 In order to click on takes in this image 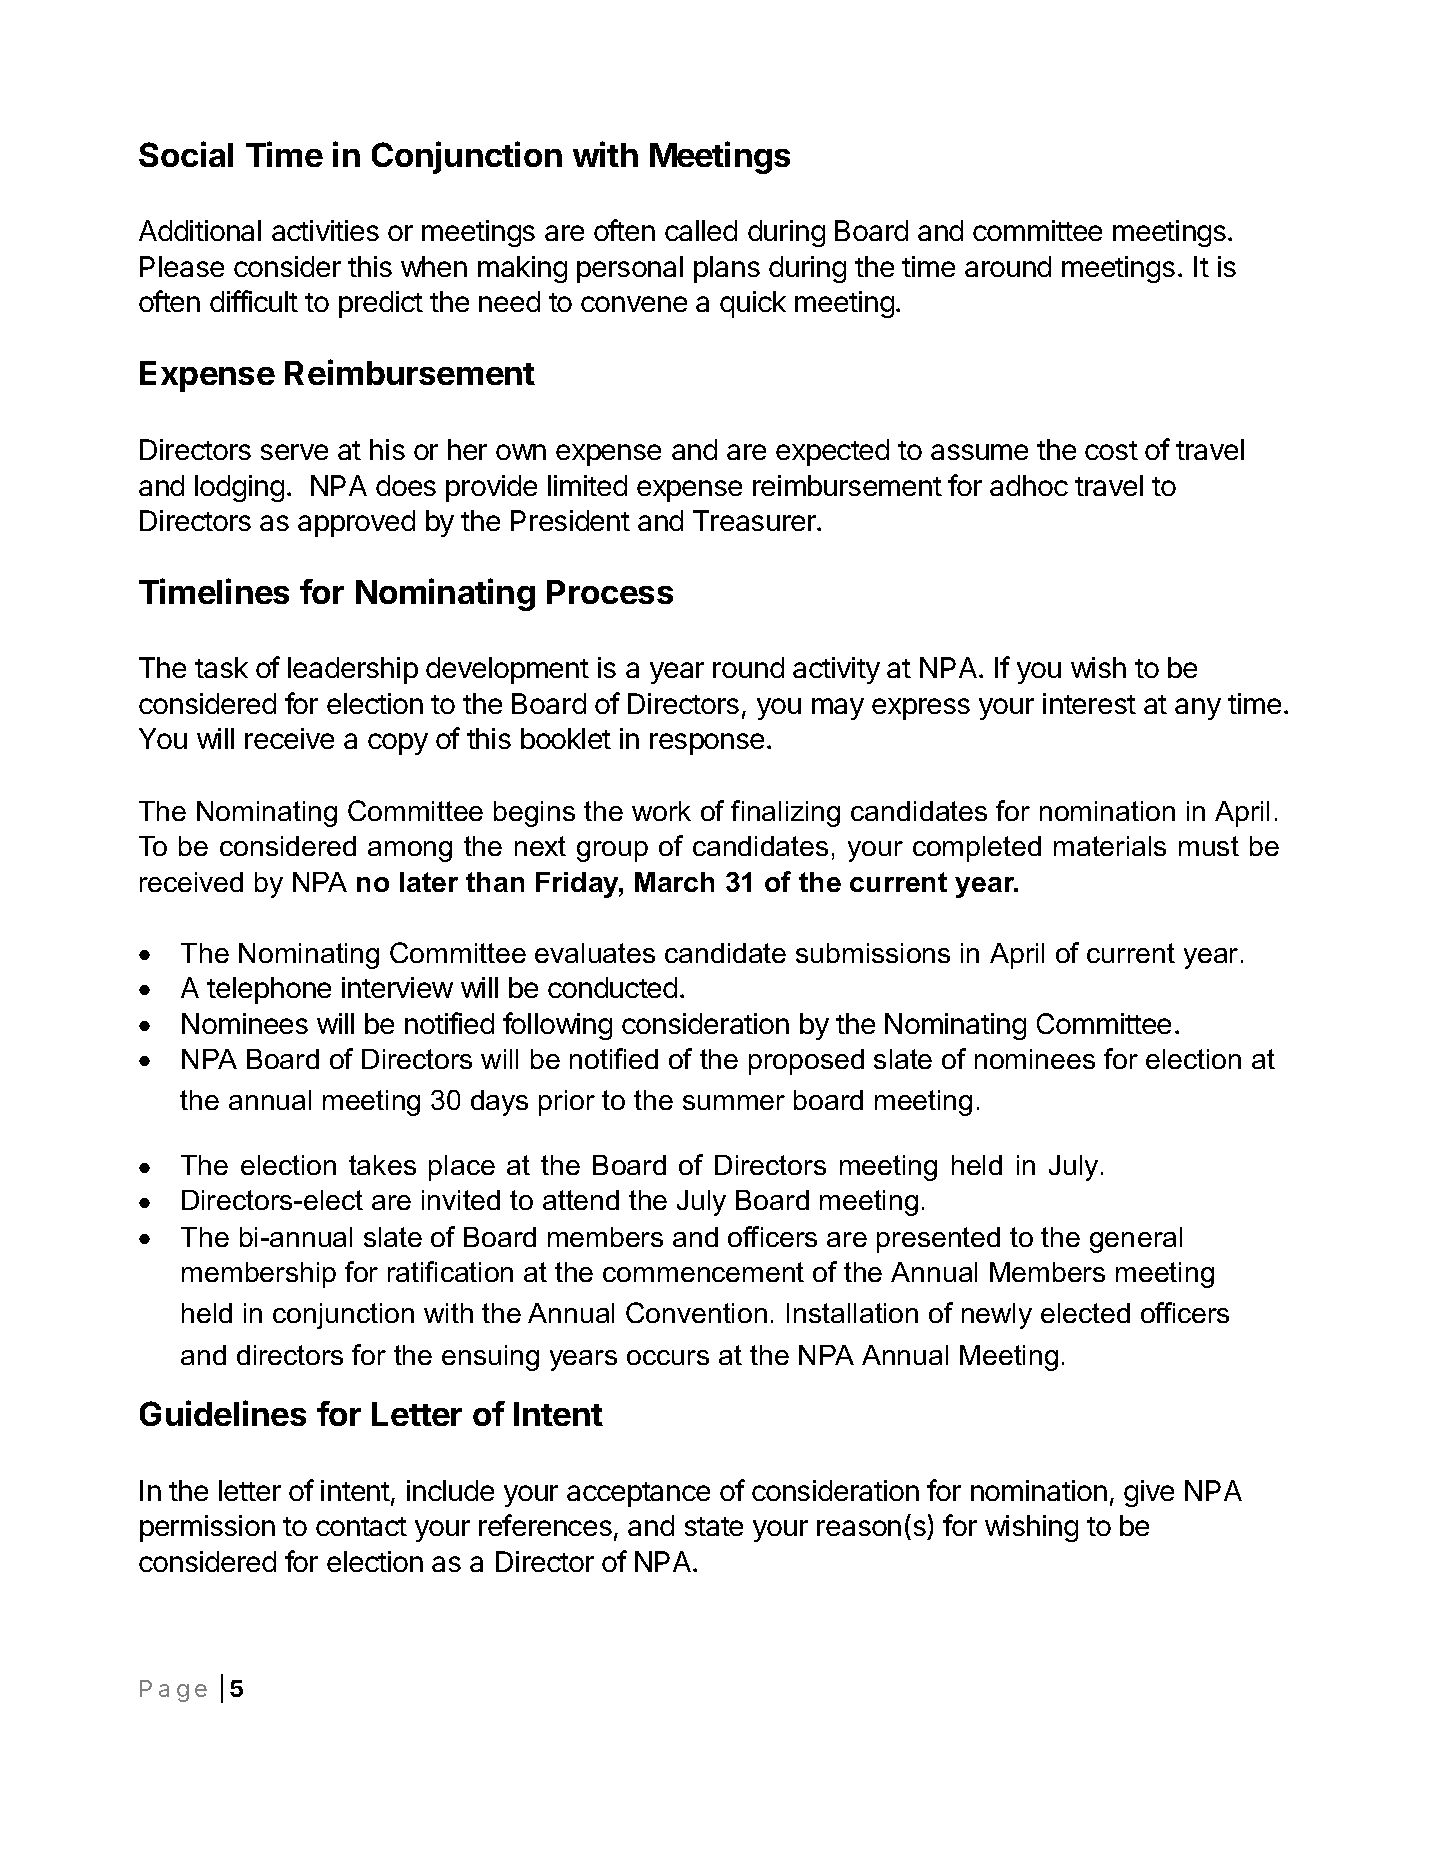, I will do `click(382, 1165)`.
